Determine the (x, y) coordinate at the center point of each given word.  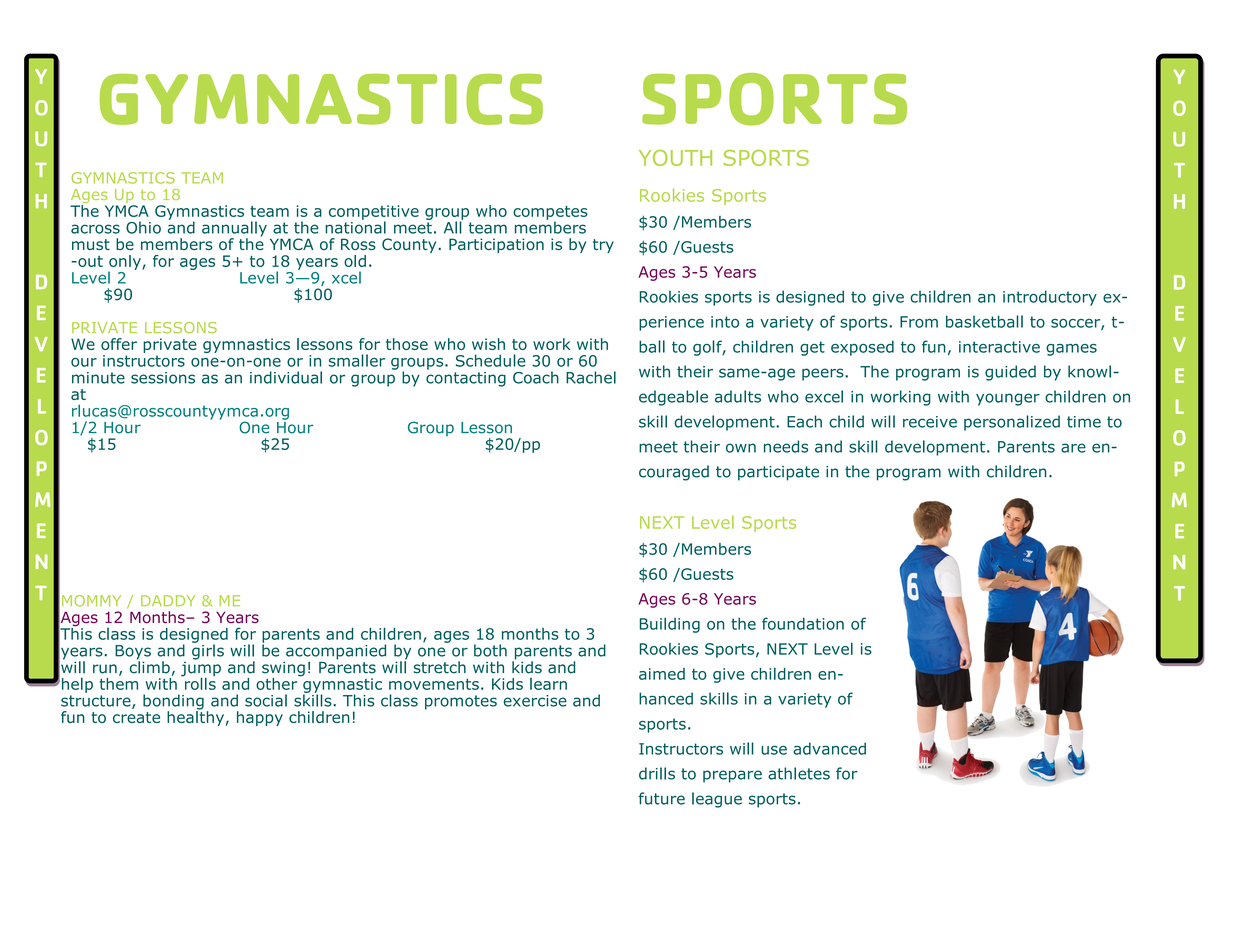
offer (119, 344)
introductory (1050, 298)
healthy (196, 717)
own (741, 448)
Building (670, 625)
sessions (163, 378)
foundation (803, 623)
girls (208, 651)
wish (488, 344)
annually (234, 230)
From (919, 322)
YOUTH (675, 158)
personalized (1012, 423)
